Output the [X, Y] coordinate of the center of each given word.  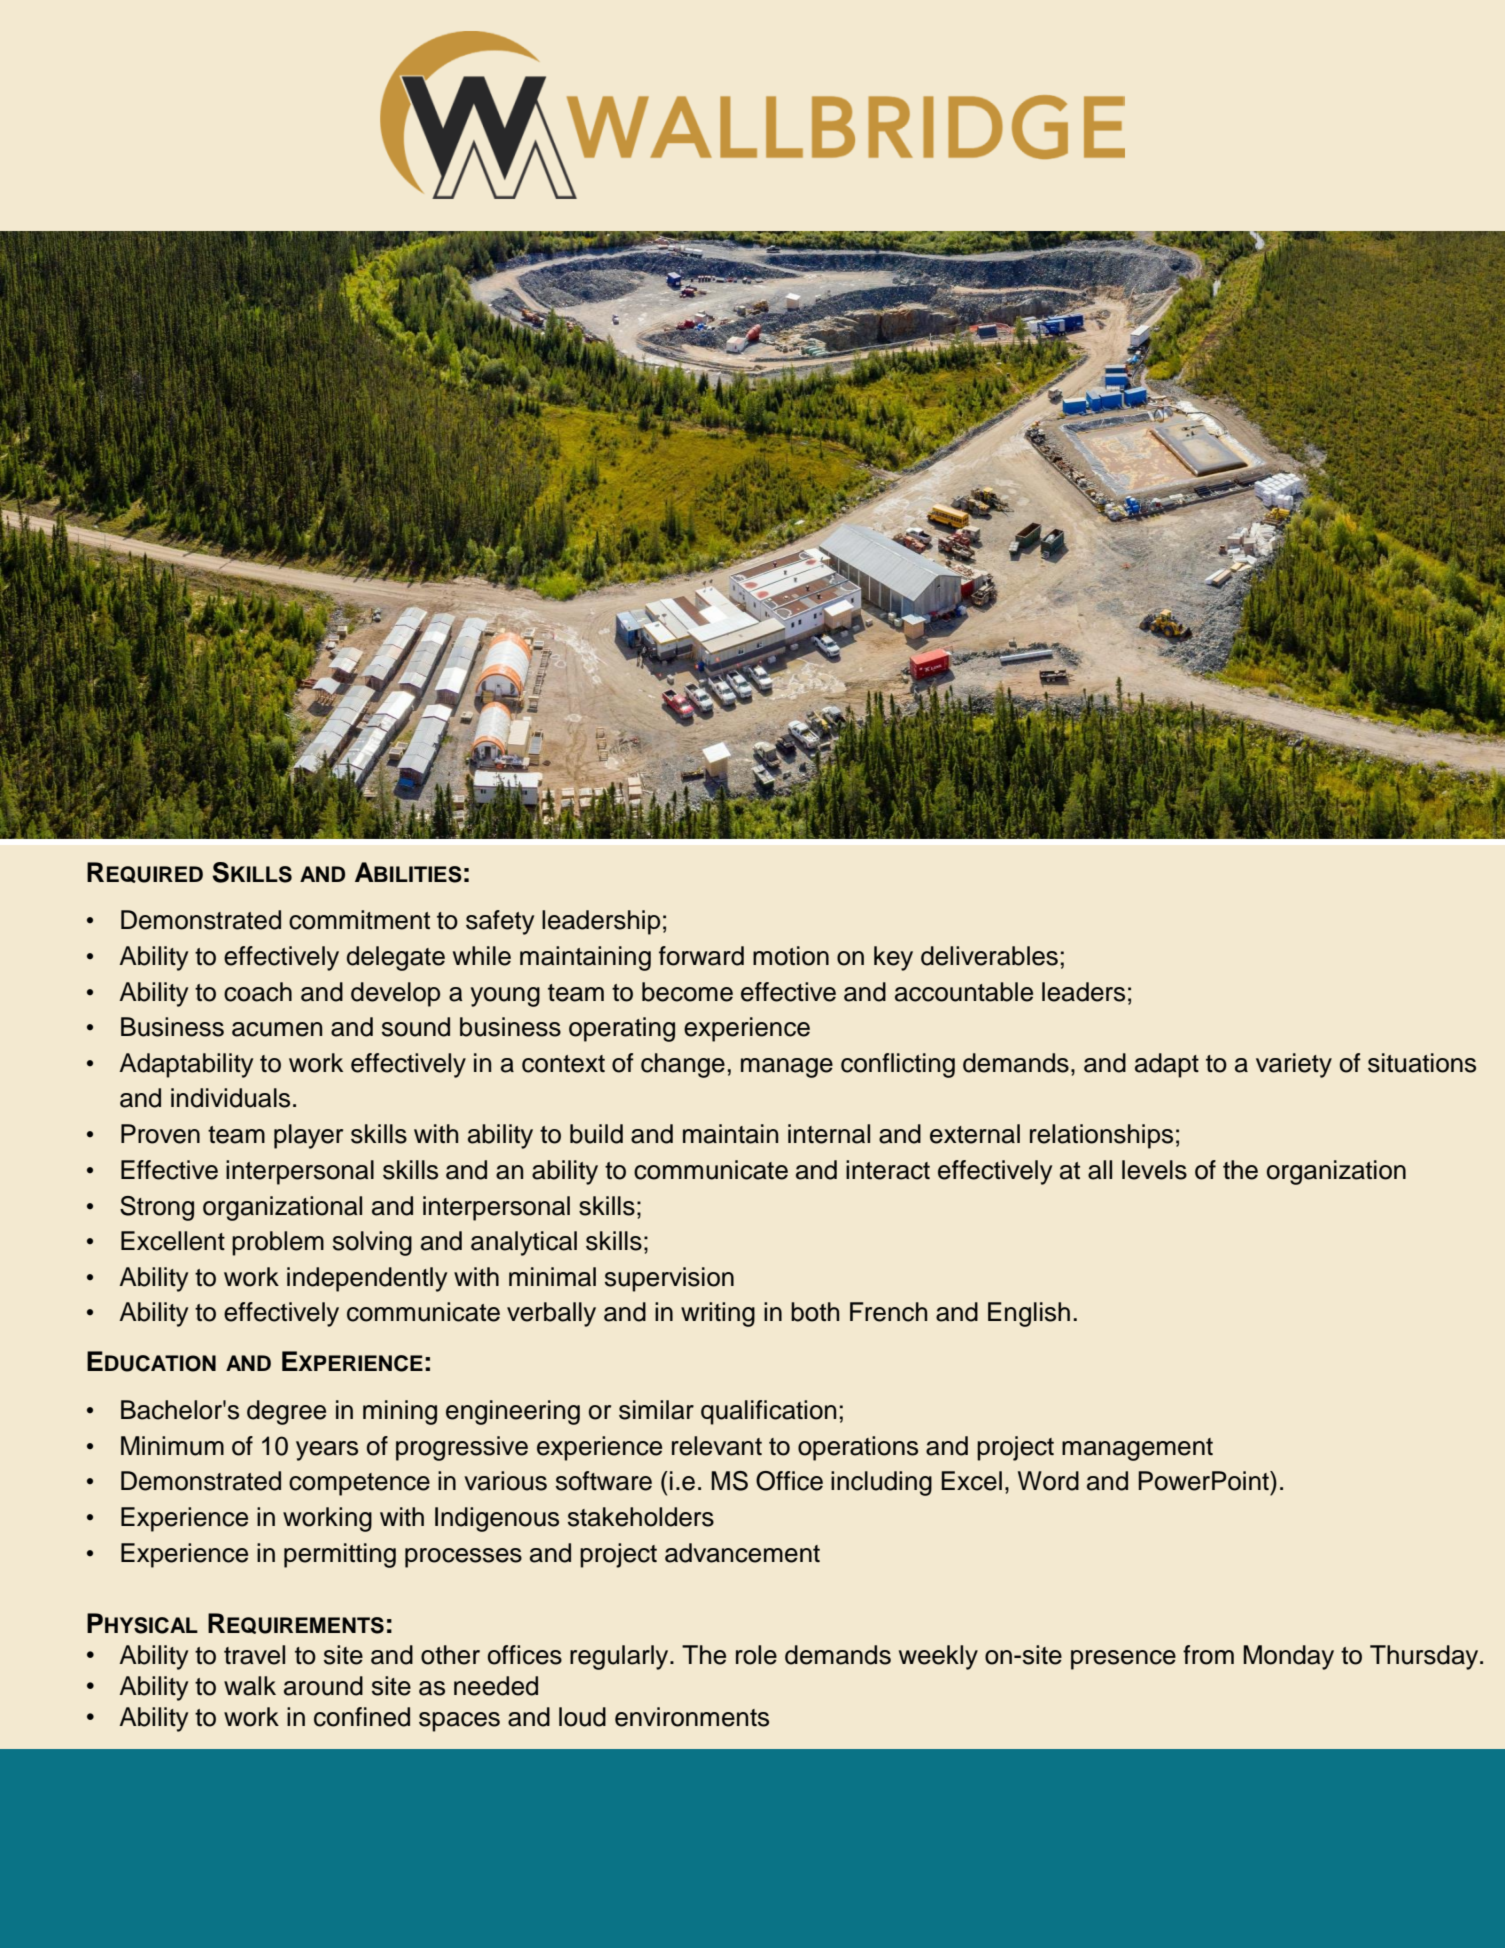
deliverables [989, 956]
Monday [1288, 1657]
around [323, 1686]
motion [791, 956]
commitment [359, 920]
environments [692, 1717]
